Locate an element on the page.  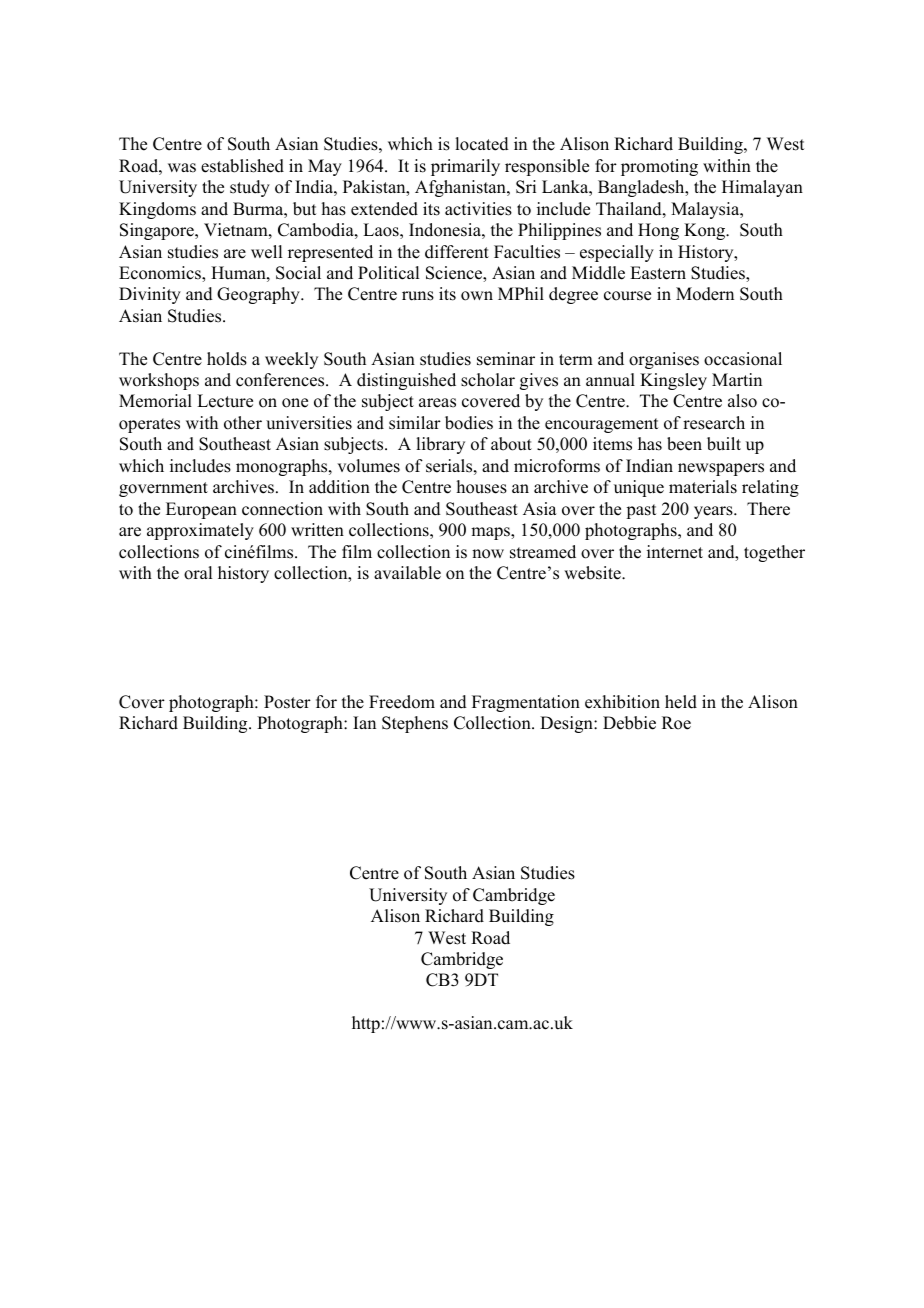
primarily is located at coordinates (465, 167).
